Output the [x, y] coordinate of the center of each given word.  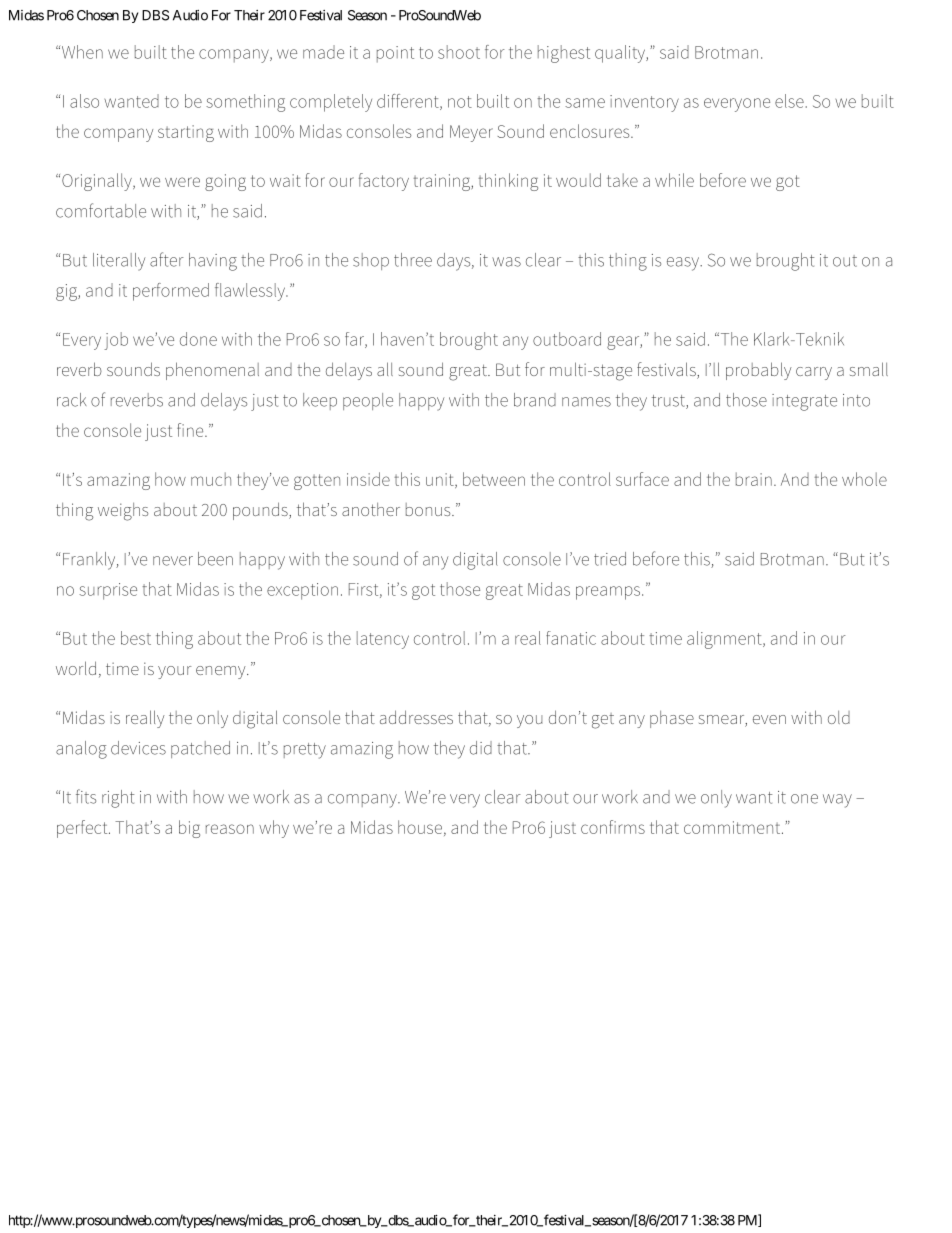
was [506, 262]
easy [684, 264]
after [167, 259]
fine [191, 430]
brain [754, 479]
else [789, 101]
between [494, 479]
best [136, 638]
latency [383, 640]
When [82, 52]
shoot [459, 52]
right [118, 799]
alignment [725, 640]
